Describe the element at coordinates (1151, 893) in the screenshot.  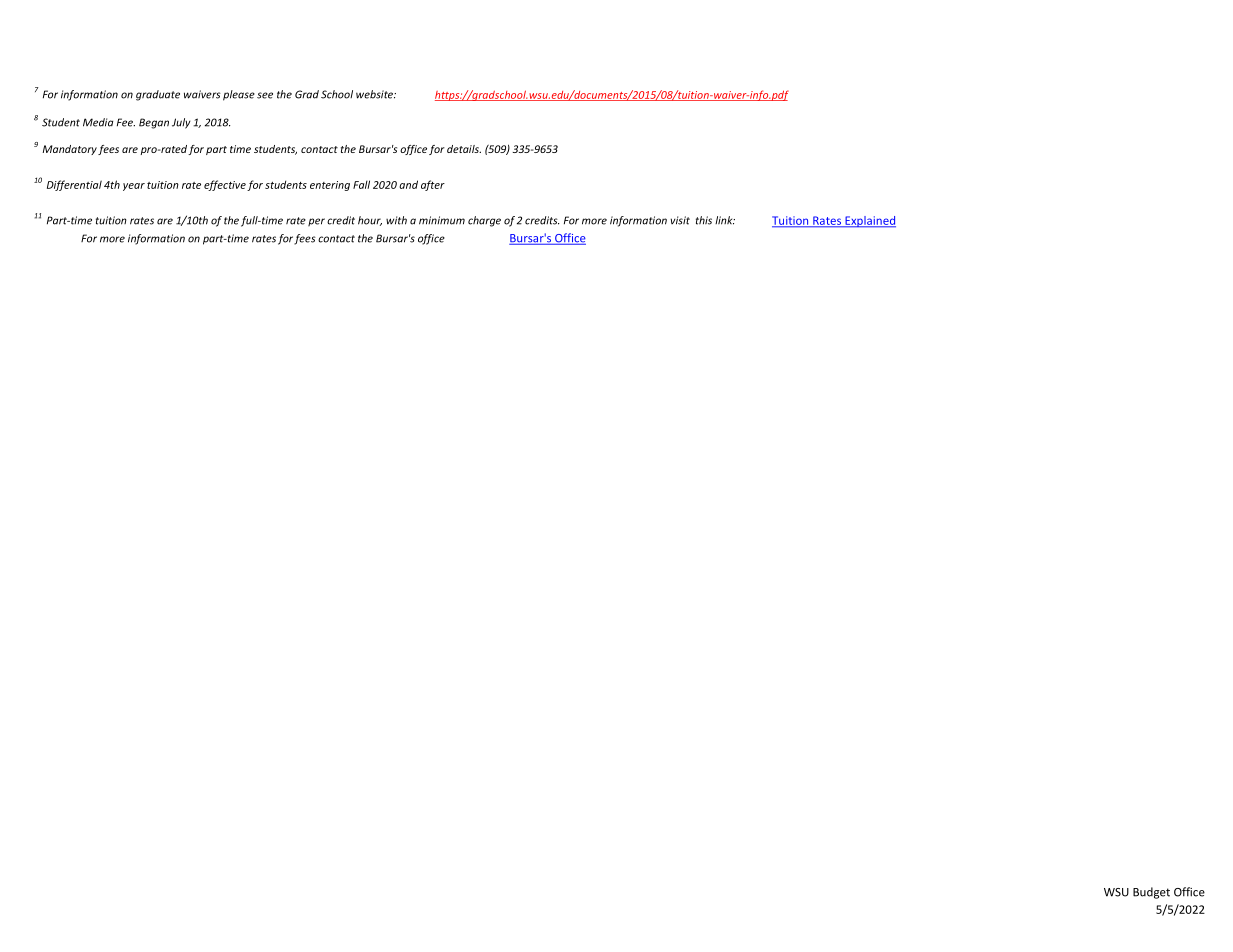
I see `Budget` at that location.
